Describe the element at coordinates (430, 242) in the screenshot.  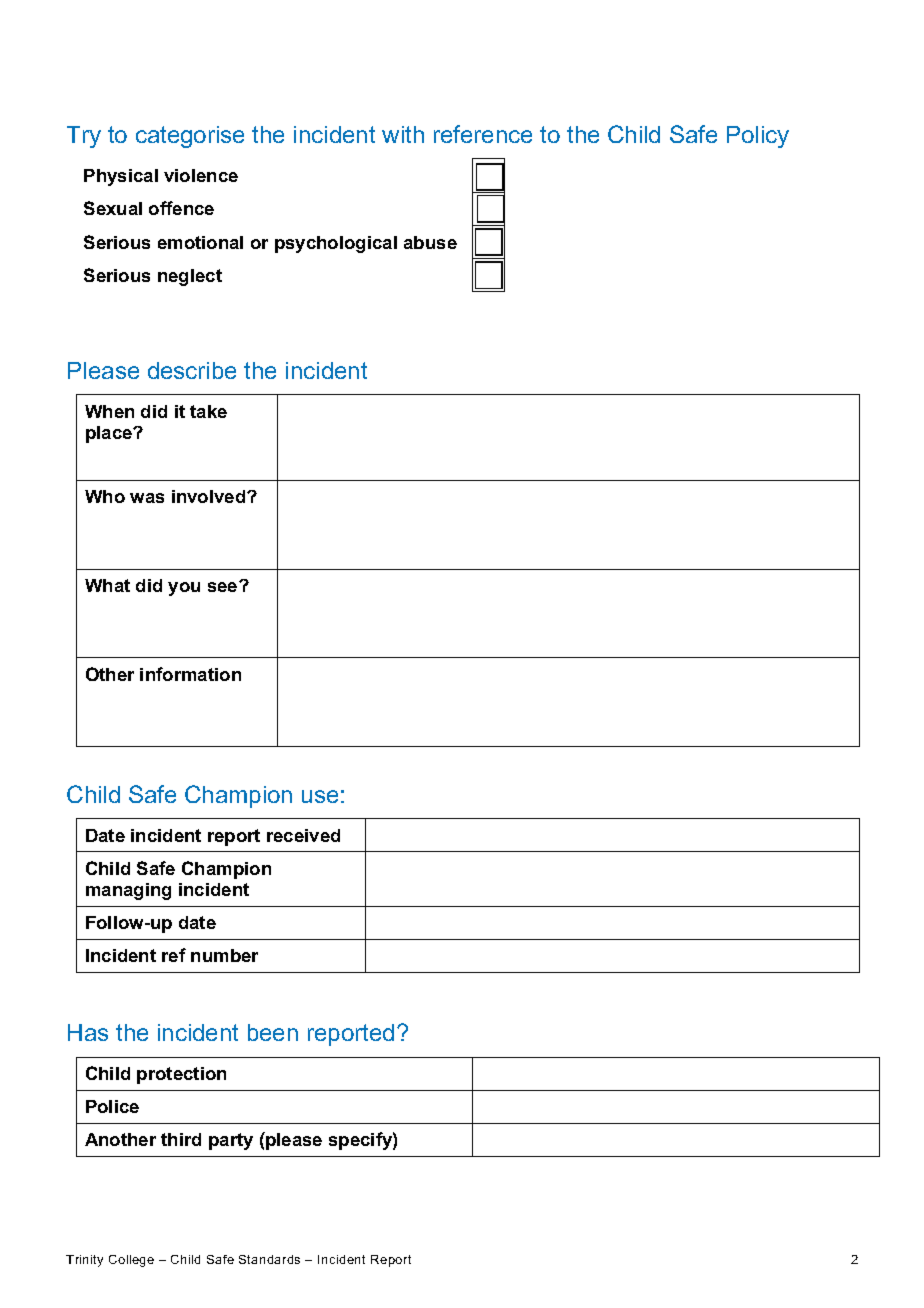
I see `abuse` at that location.
